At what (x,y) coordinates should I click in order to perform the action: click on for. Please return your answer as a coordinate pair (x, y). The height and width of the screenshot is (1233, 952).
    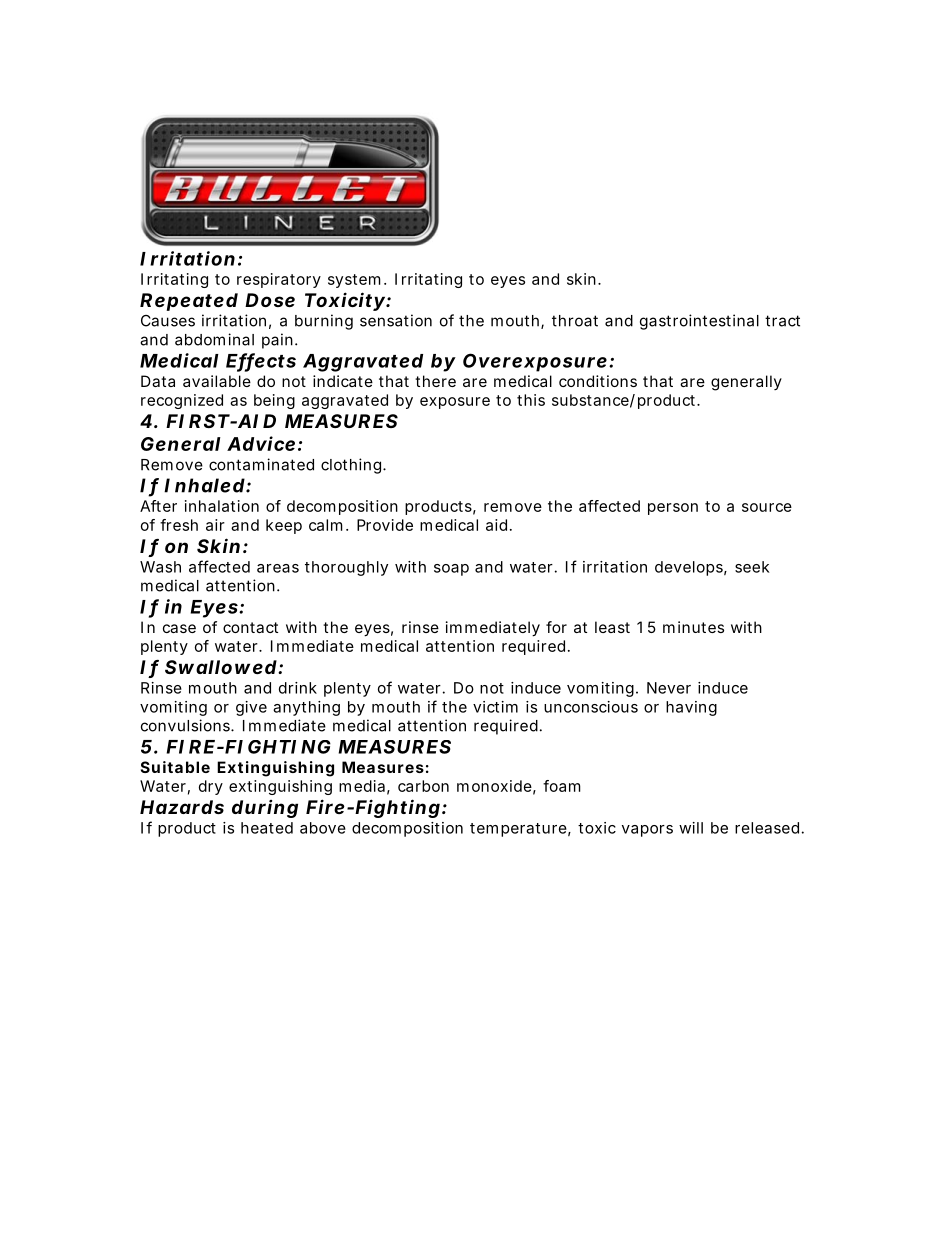
    Looking at the image, I should click on (556, 627).
